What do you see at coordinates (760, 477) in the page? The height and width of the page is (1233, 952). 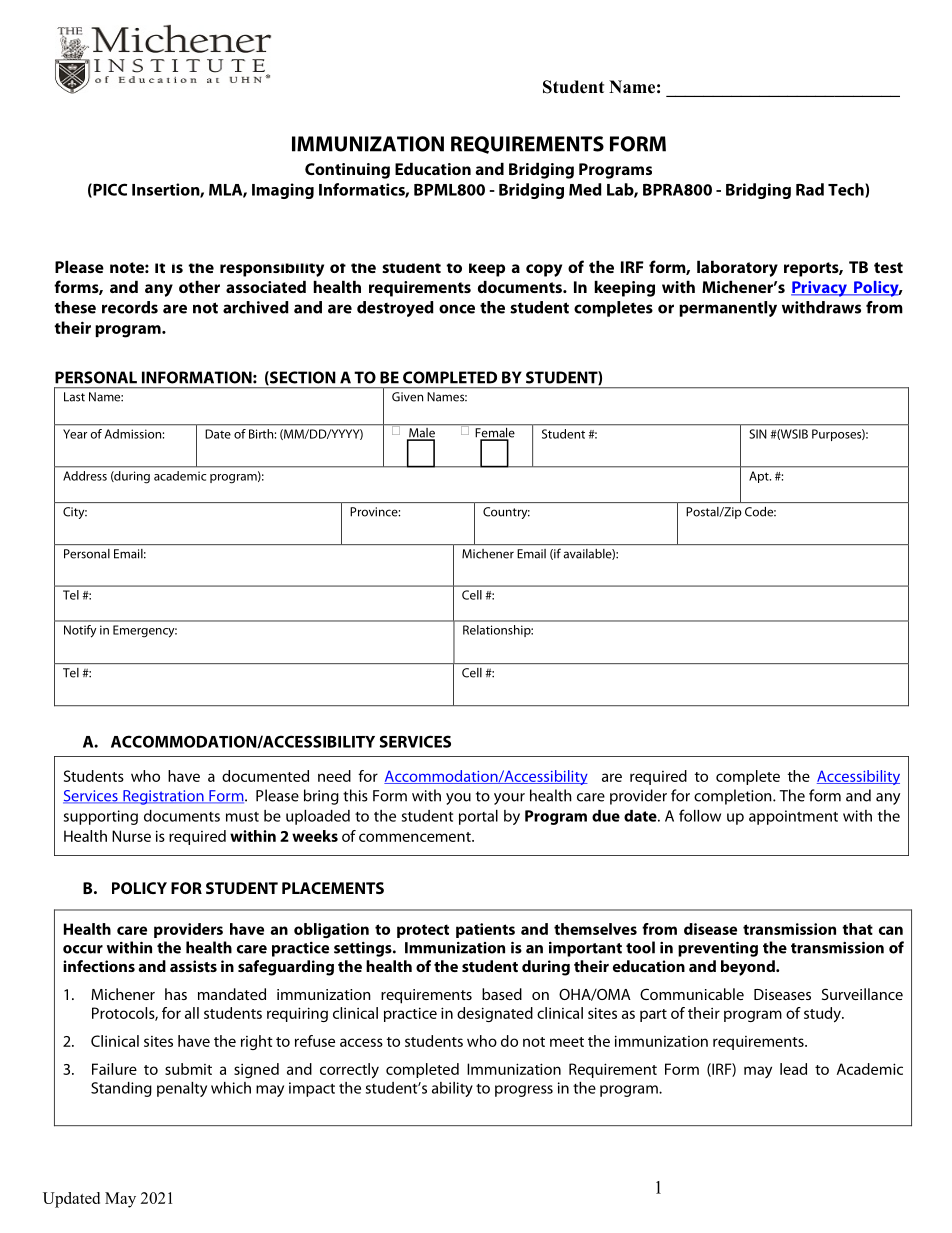 I see `Apt` at bounding box center [760, 477].
